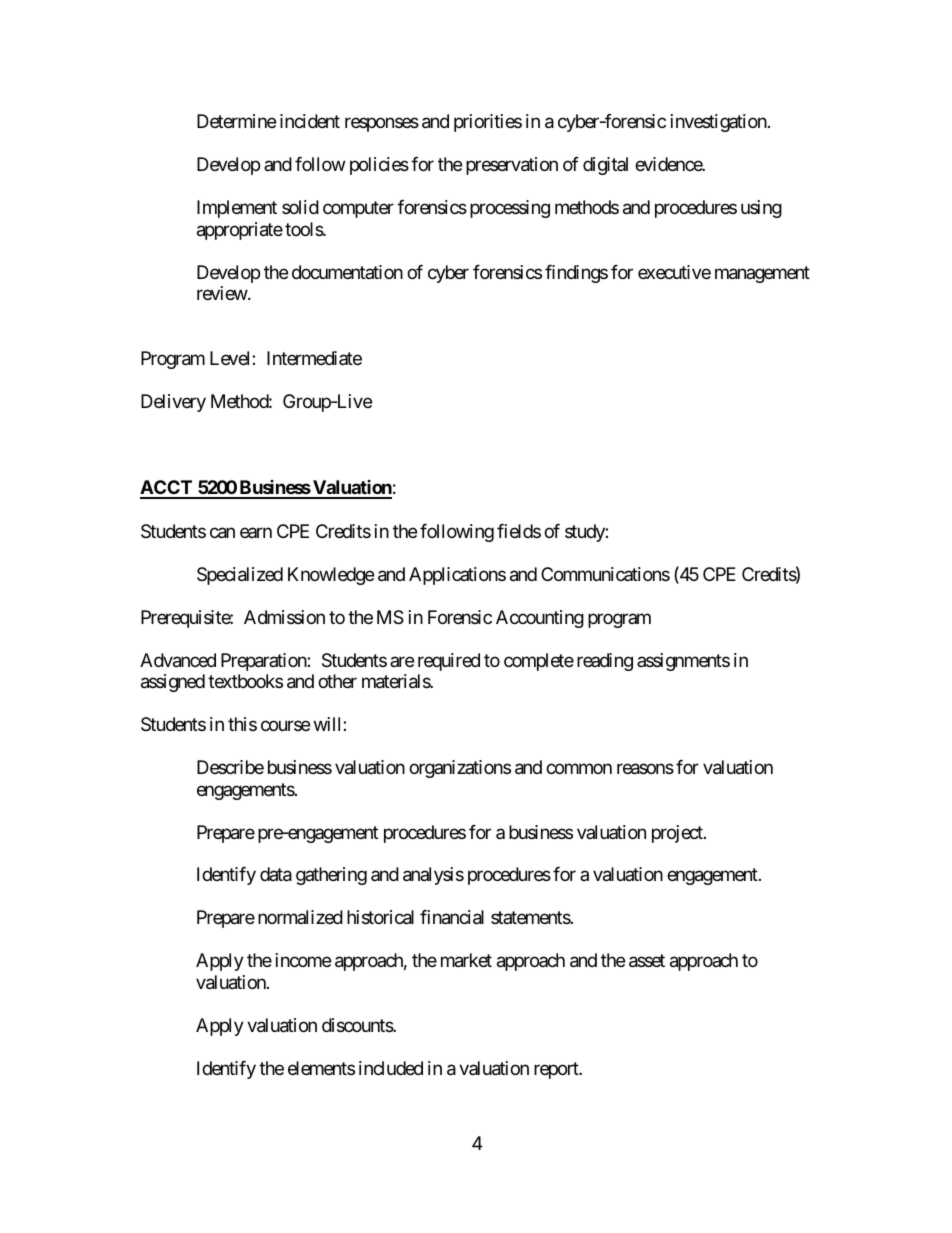  I want to click on reading, so click(605, 662).
